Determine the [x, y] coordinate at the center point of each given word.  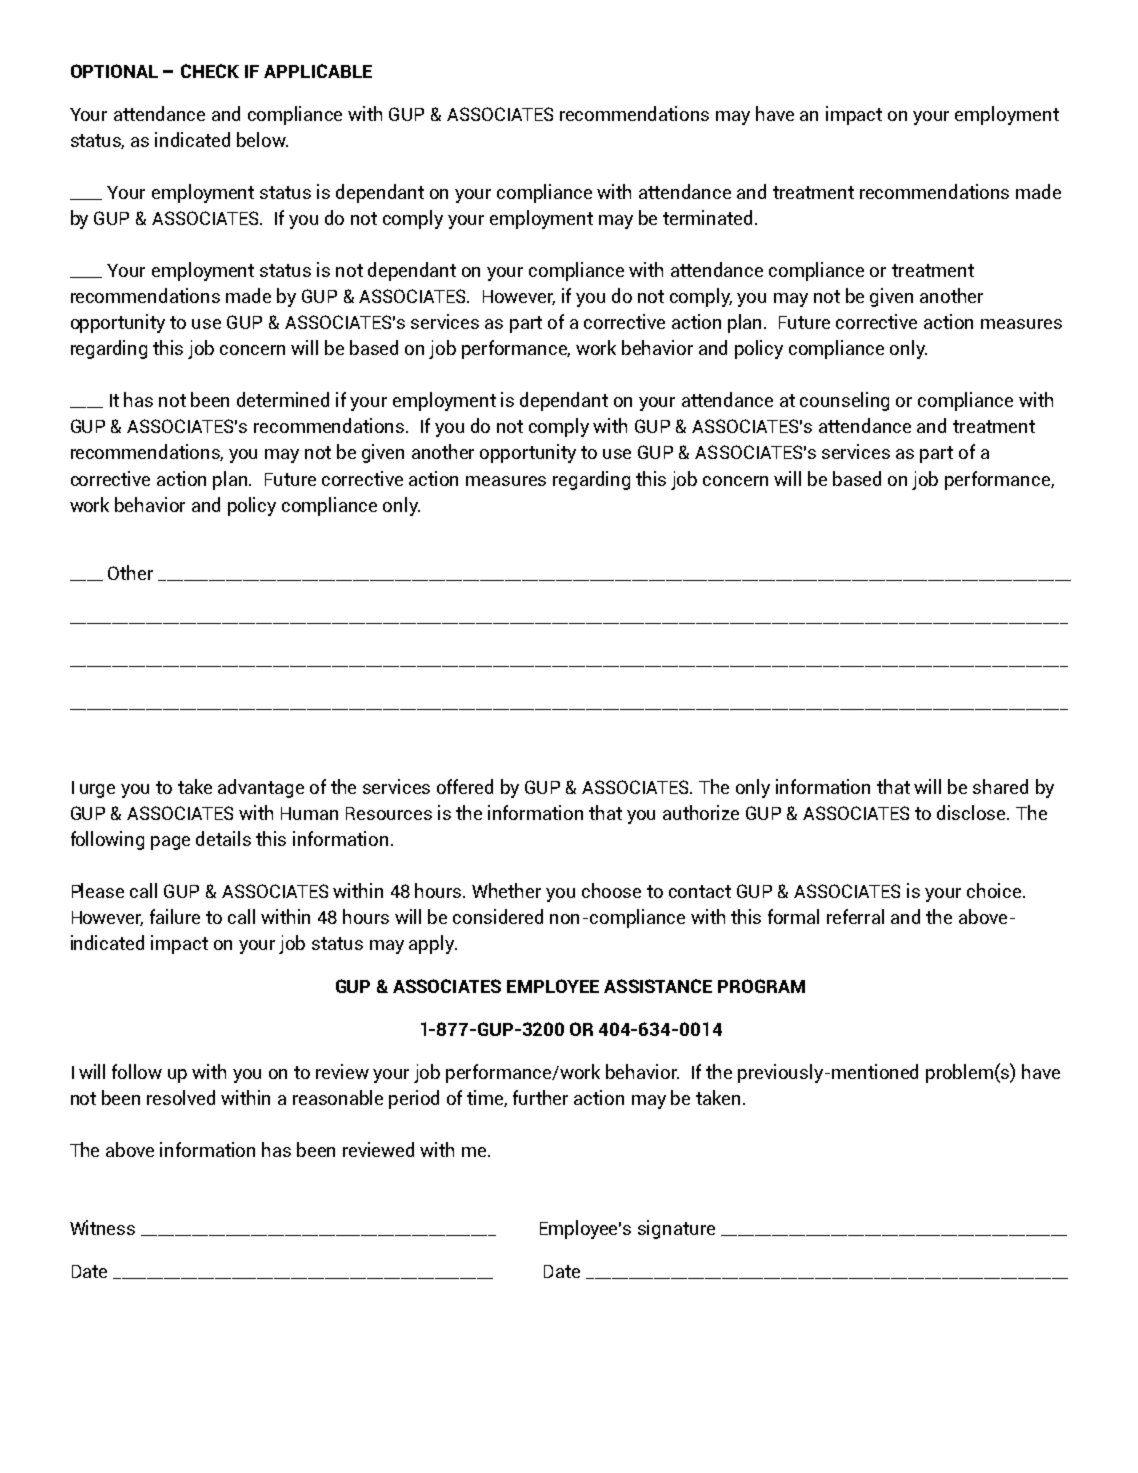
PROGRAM [761, 986]
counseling [844, 401]
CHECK [210, 71]
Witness [102, 1227]
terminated [707, 217]
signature [676, 1229]
